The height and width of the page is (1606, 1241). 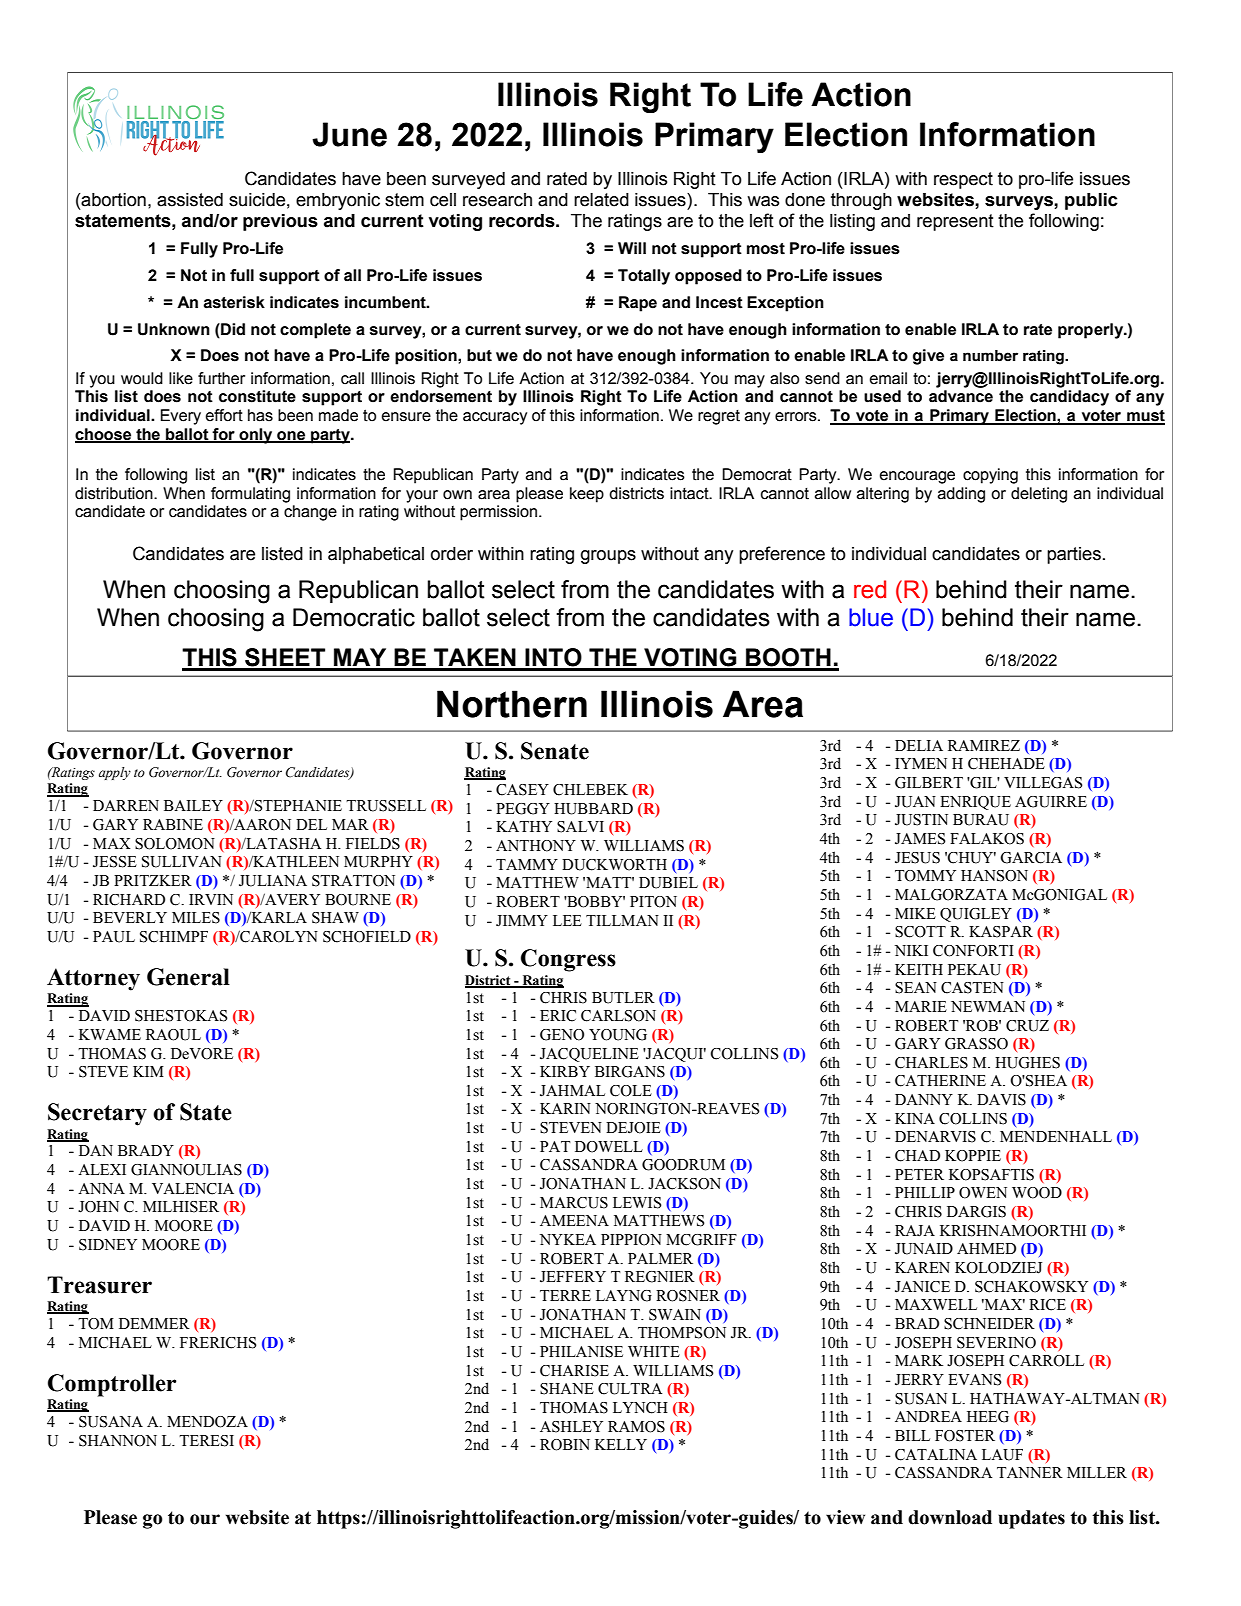 What do you see at coordinates (173, 1035) in the page?
I see `RAOUL` at bounding box center [173, 1035].
